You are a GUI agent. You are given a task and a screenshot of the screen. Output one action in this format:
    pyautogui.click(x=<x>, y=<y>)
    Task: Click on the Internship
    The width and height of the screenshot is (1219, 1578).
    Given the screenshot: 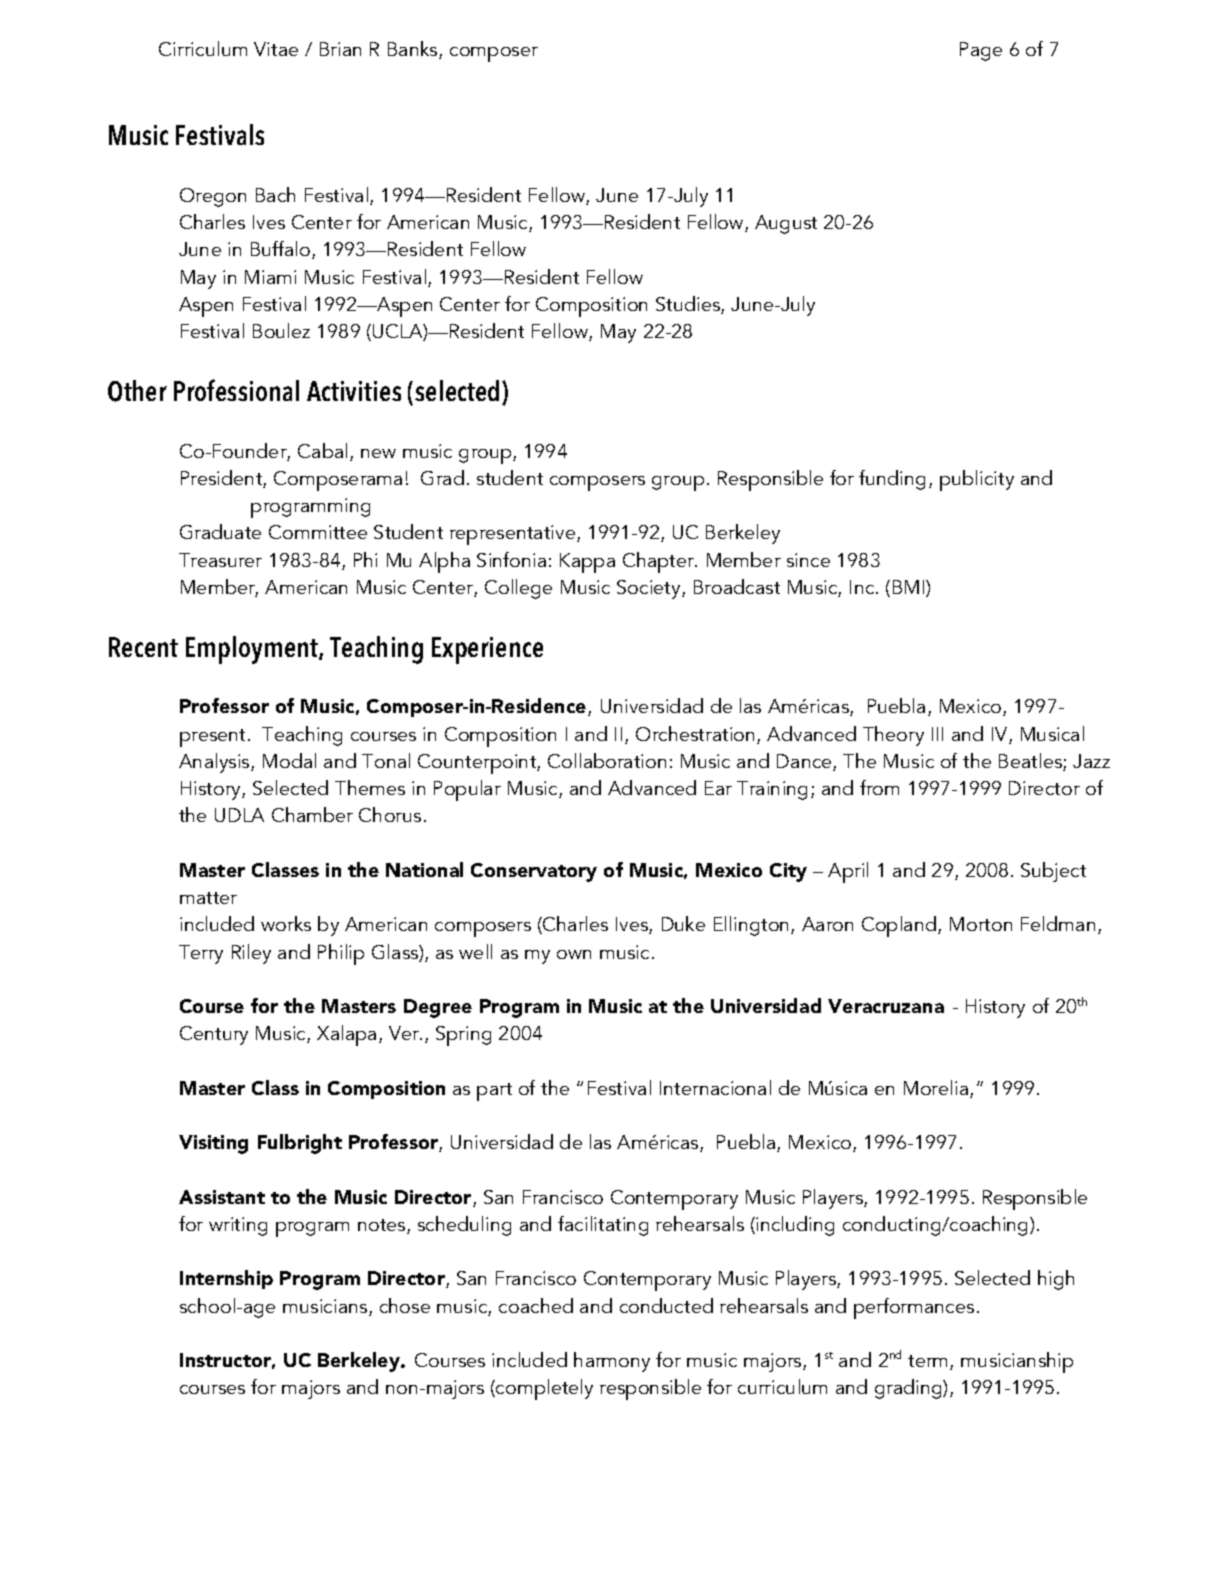 What is the action you would take?
    pyautogui.click(x=226, y=1279)
